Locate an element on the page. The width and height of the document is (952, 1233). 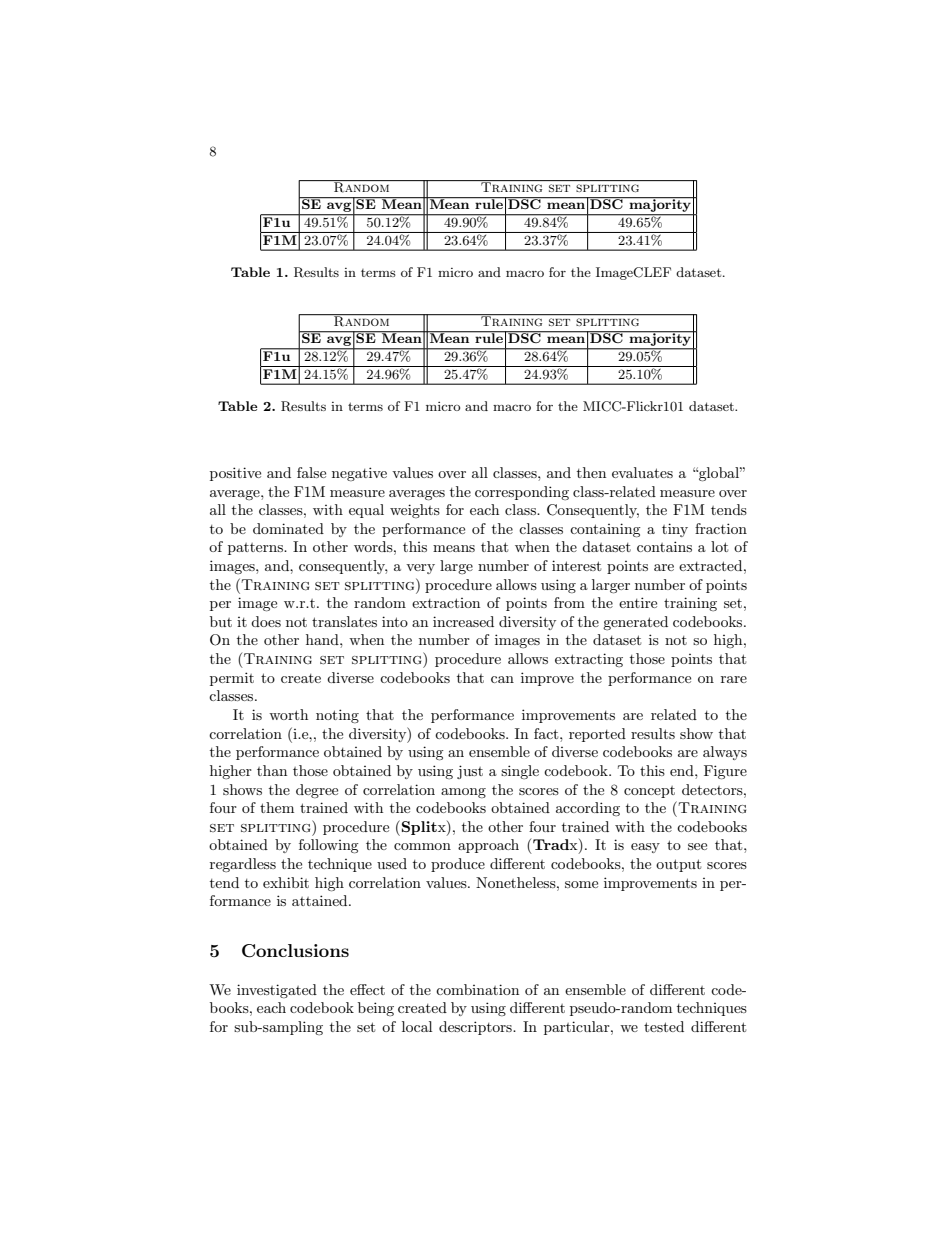
see is located at coordinates (697, 846).
